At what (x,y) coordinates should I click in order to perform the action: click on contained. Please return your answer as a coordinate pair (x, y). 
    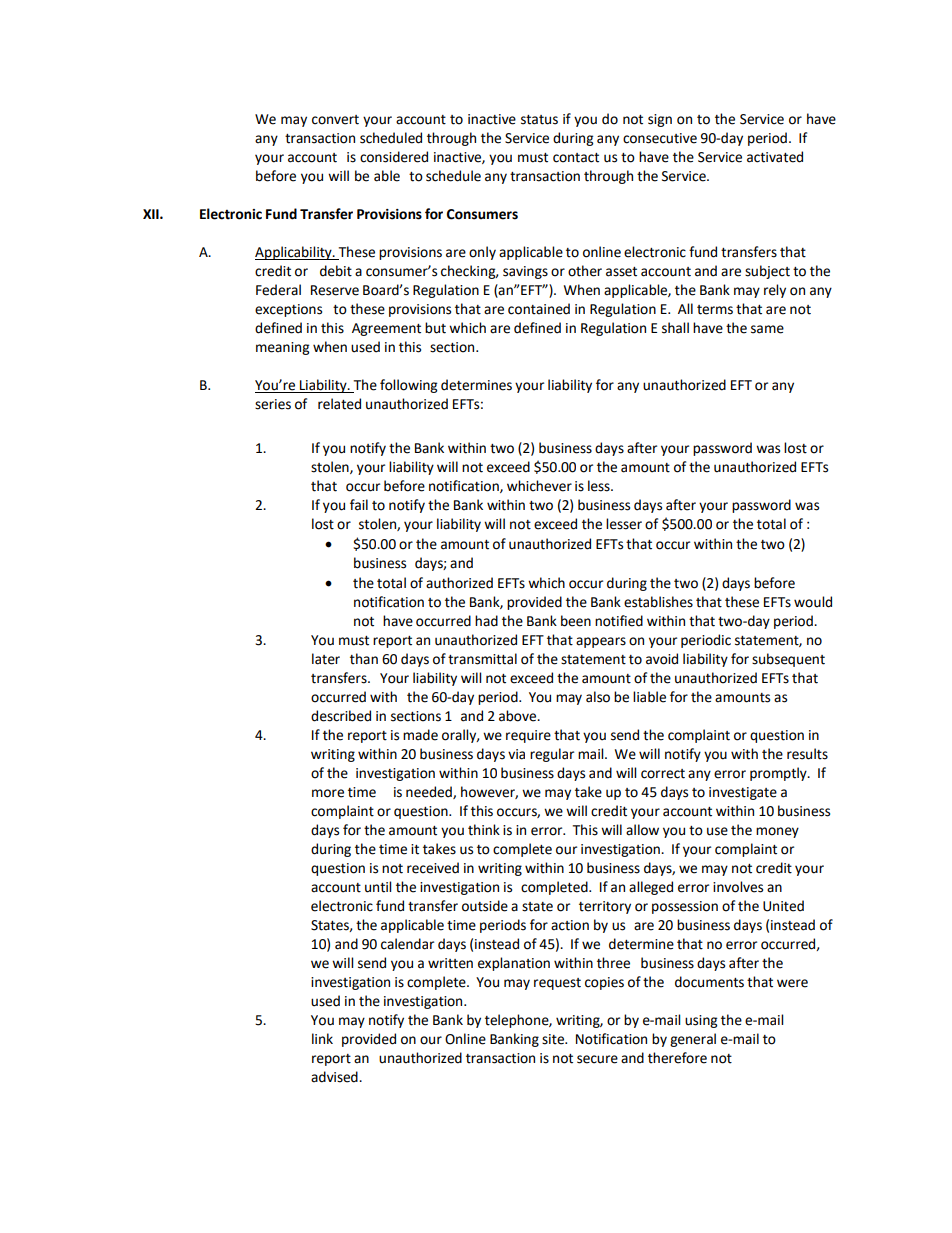
    Looking at the image, I should click on (539, 309).
